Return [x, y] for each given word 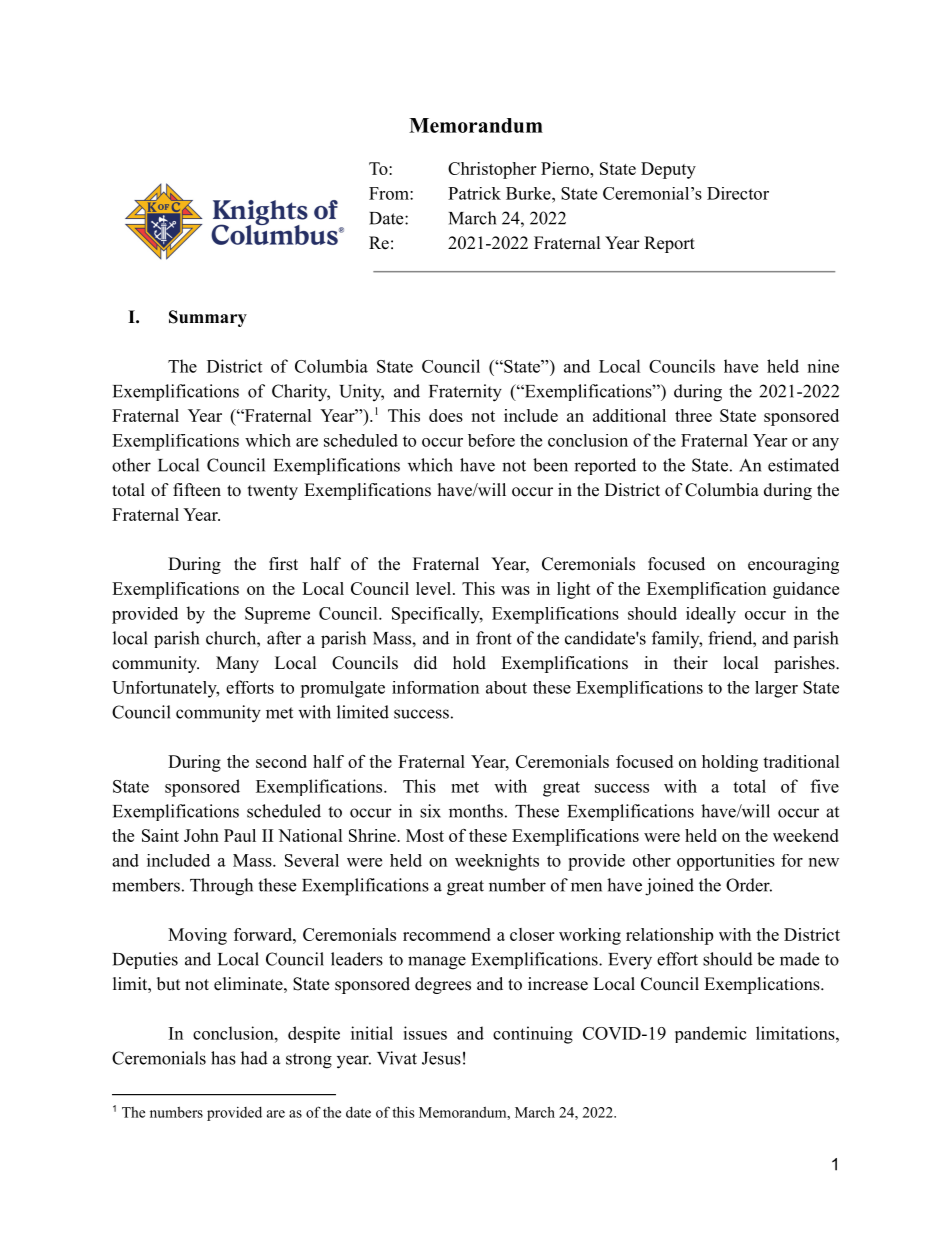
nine [823, 366]
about [506, 687]
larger [776, 689]
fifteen [197, 490]
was [515, 590]
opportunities [726, 862]
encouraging [793, 565]
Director [738, 193]
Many [237, 664]
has [223, 1058]
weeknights [497, 862]
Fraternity [465, 393]
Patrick [474, 193]
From [390, 193]
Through [221, 887]
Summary [208, 318]
